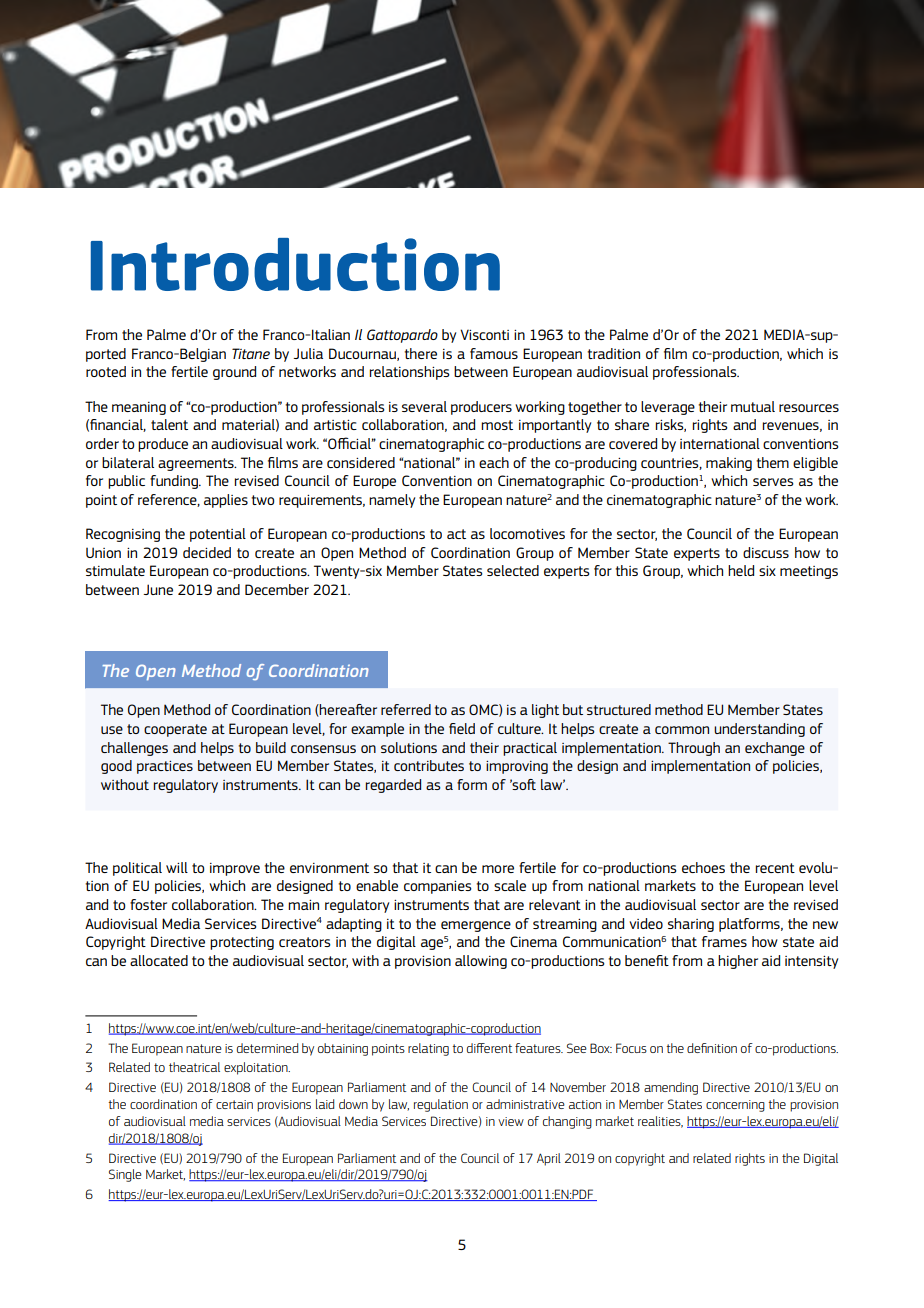 The image size is (924, 1308). Describe the element at coordinates (775, 868) in the image. I see `recent` at that location.
